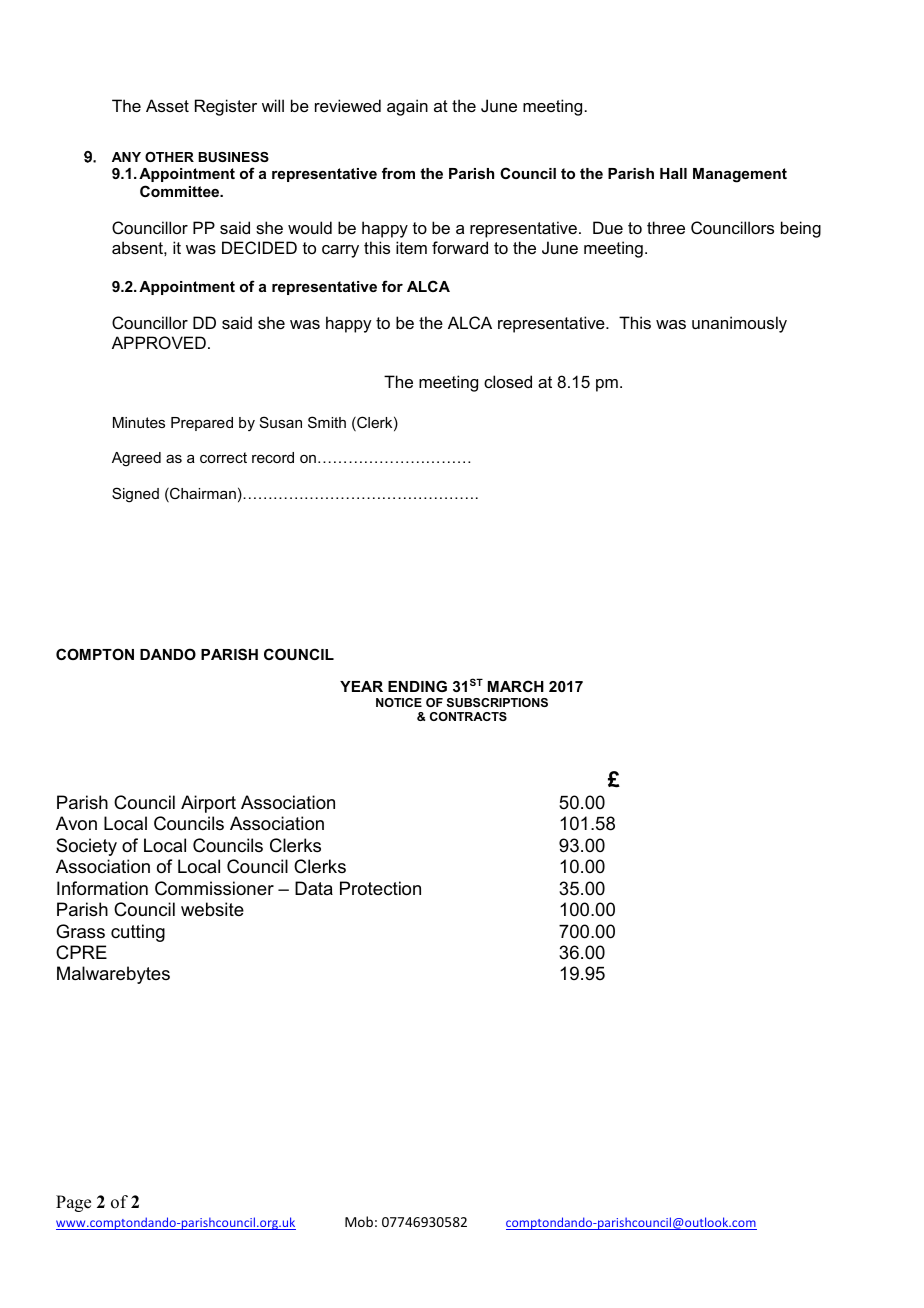 This screenshot has height=1308, width=924. What do you see at coordinates (380, 888) in the screenshot?
I see `Protection` at bounding box center [380, 888].
